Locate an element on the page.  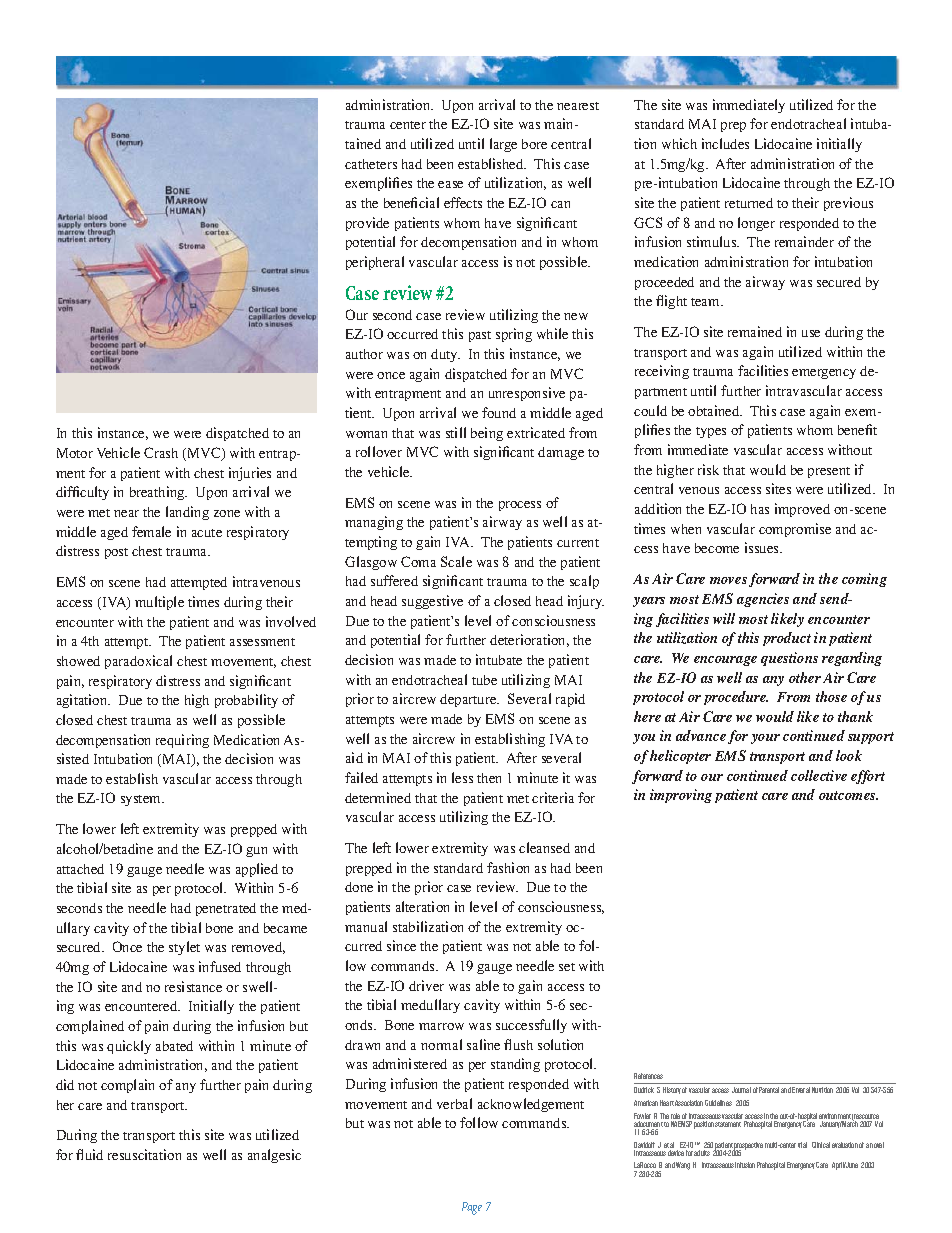
returned is located at coordinates (749, 203).
